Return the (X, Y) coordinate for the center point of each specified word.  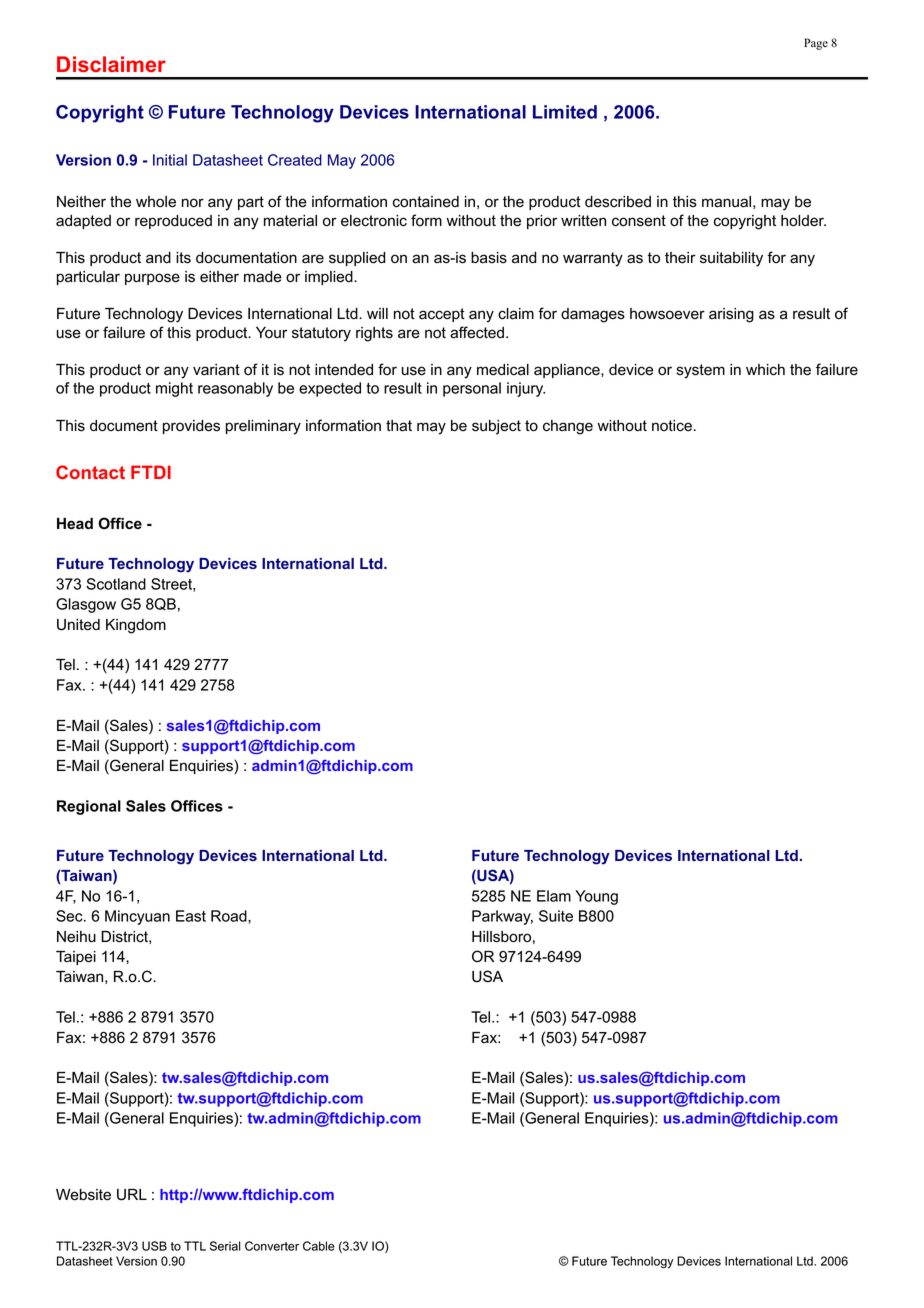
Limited (565, 112)
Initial (170, 160)
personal (472, 389)
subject (496, 427)
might (174, 389)
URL (132, 1195)
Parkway (502, 917)
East (191, 916)
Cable (319, 1246)
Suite (556, 916)
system (701, 371)
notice (672, 426)
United (78, 625)
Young (596, 897)
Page (816, 44)
